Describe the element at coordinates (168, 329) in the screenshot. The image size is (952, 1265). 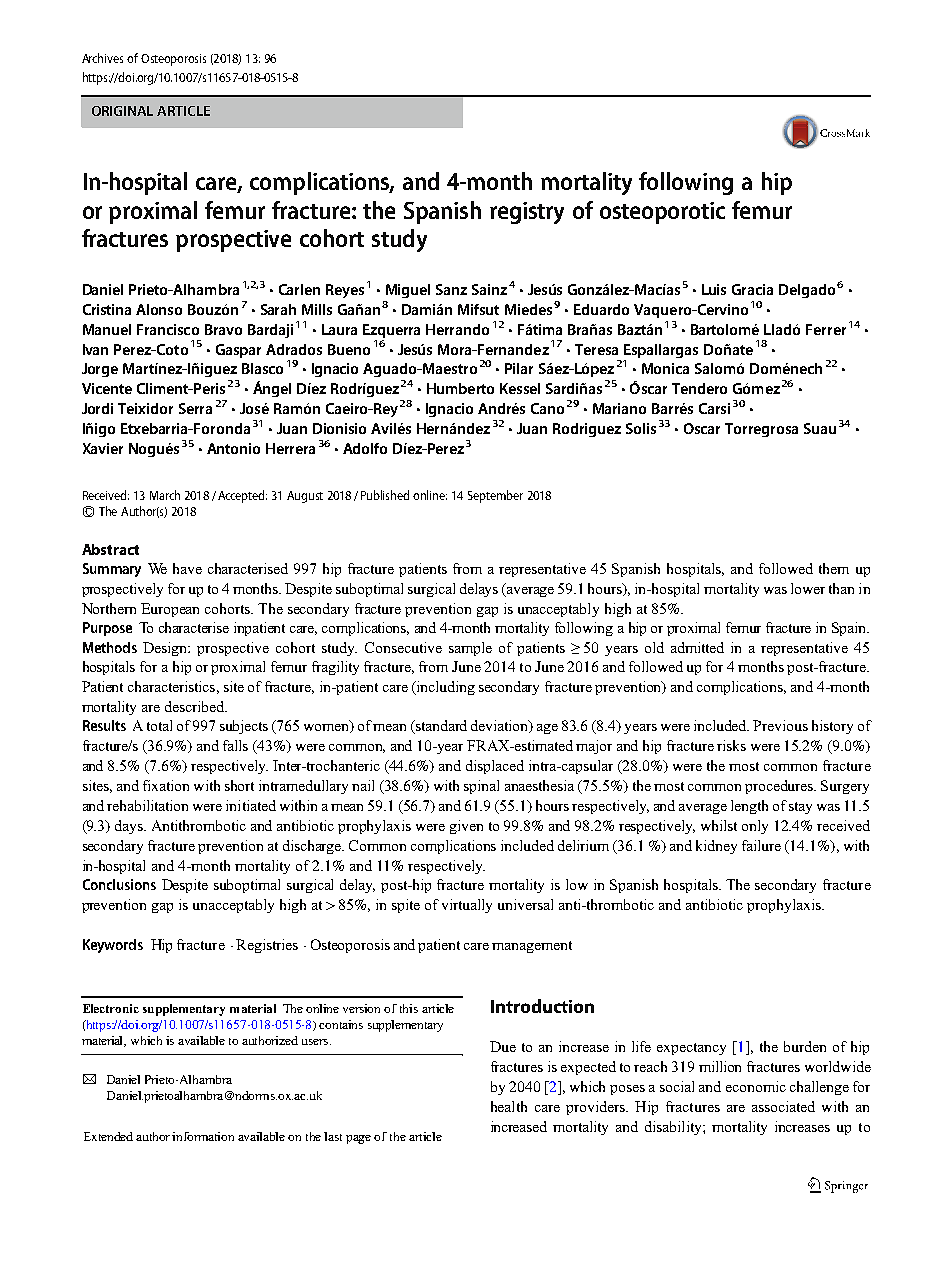
I see `Francisco` at that location.
